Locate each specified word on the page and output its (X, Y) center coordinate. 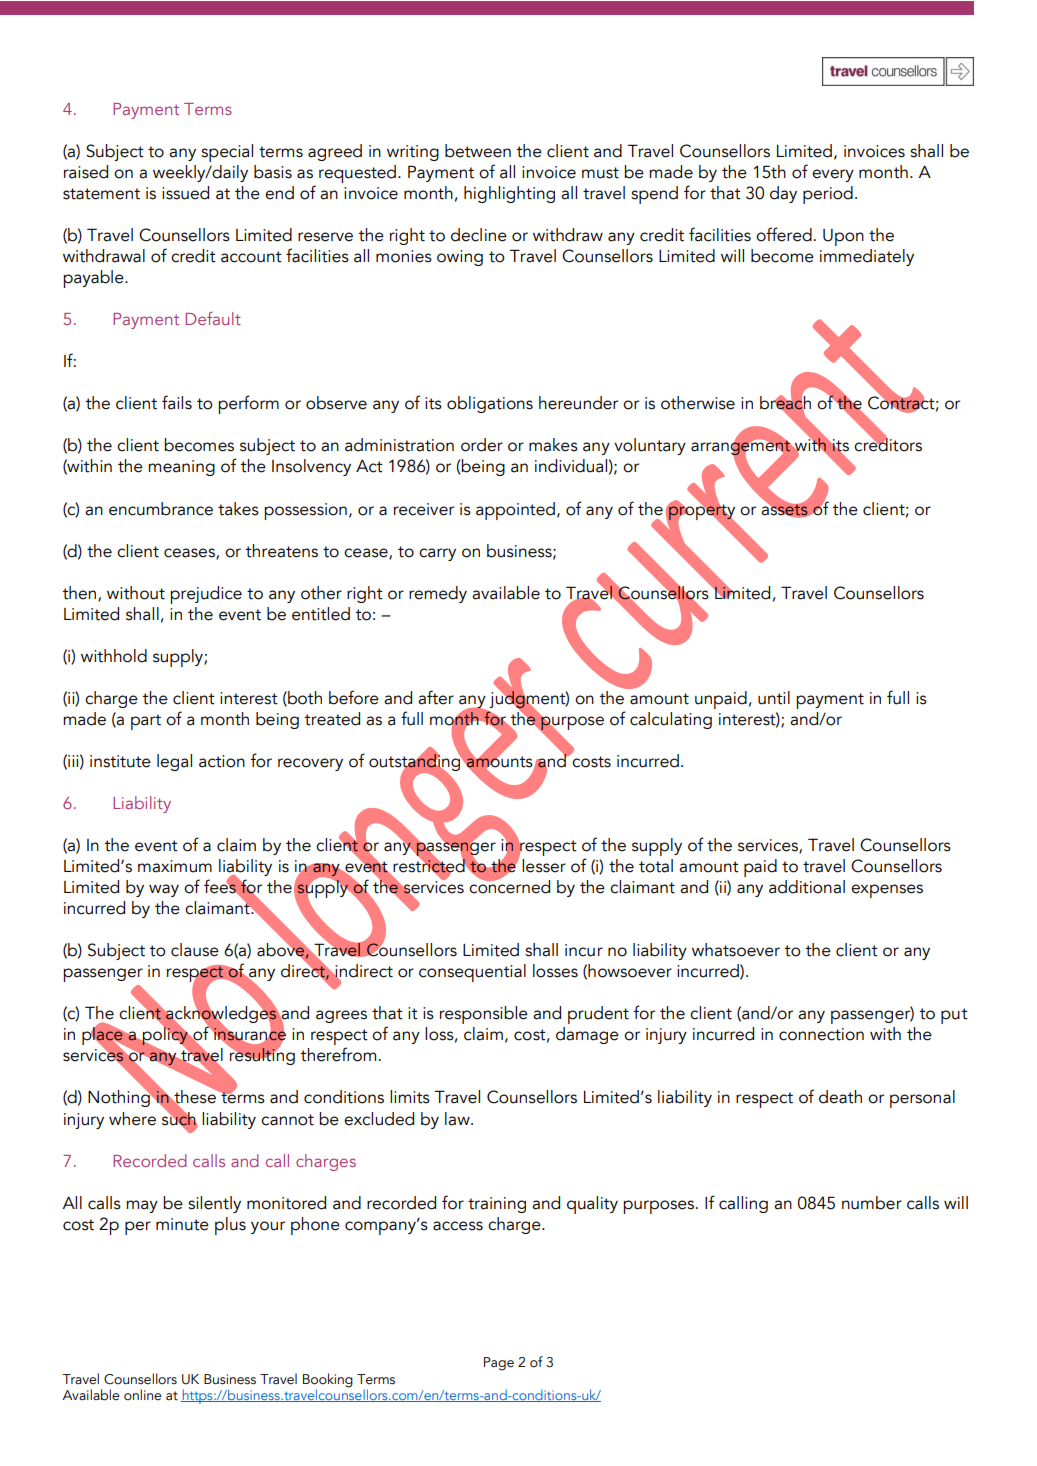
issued (185, 193)
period (828, 195)
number (872, 1203)
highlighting (509, 194)
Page (499, 1364)
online (143, 1395)
